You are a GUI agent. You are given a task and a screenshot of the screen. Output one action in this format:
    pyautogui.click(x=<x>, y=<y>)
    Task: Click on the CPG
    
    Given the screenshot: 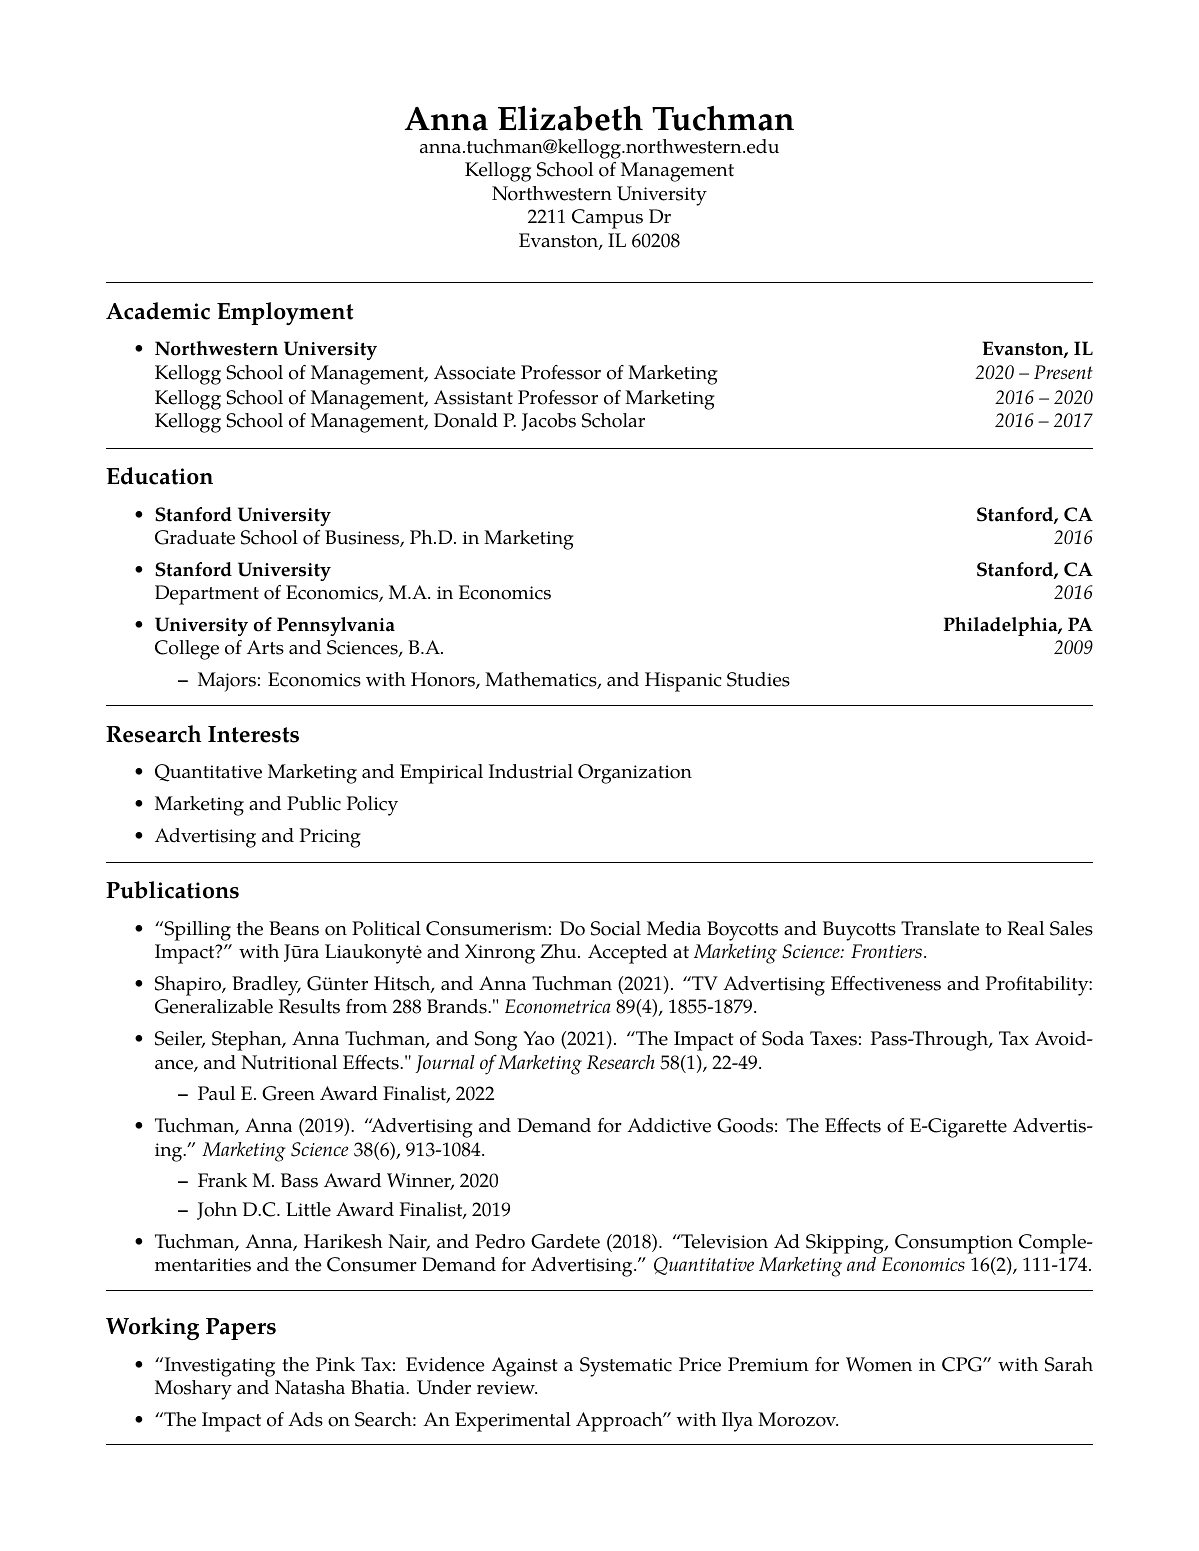 What is the action you would take?
    pyautogui.click(x=963, y=1364)
